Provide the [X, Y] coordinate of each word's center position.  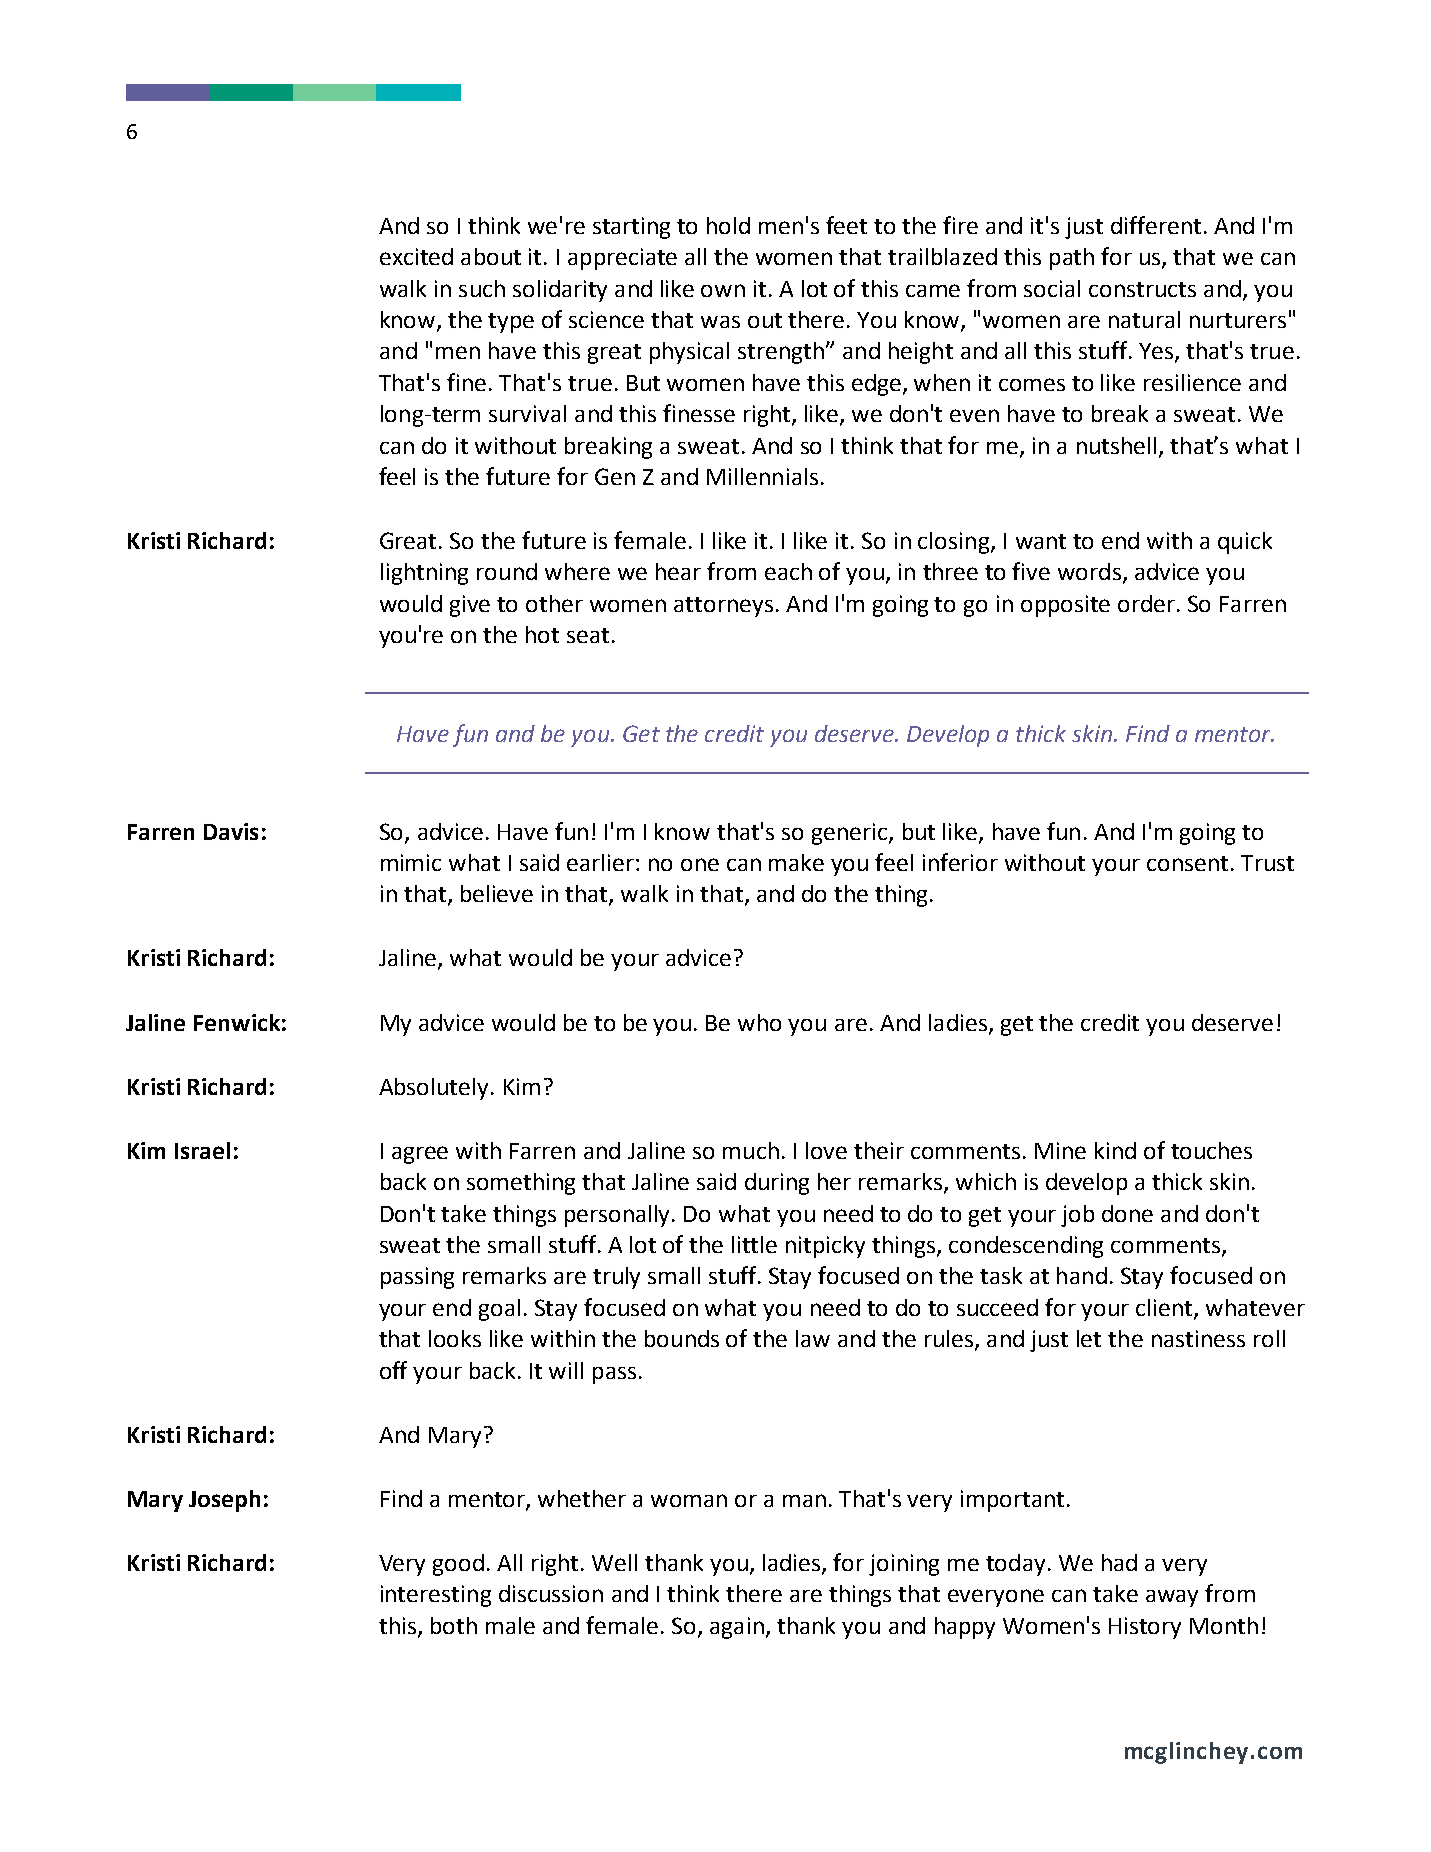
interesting [436, 1596]
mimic [411, 862]
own [723, 290]
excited [416, 256]
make [796, 862]
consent [1187, 863]
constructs [1142, 289]
